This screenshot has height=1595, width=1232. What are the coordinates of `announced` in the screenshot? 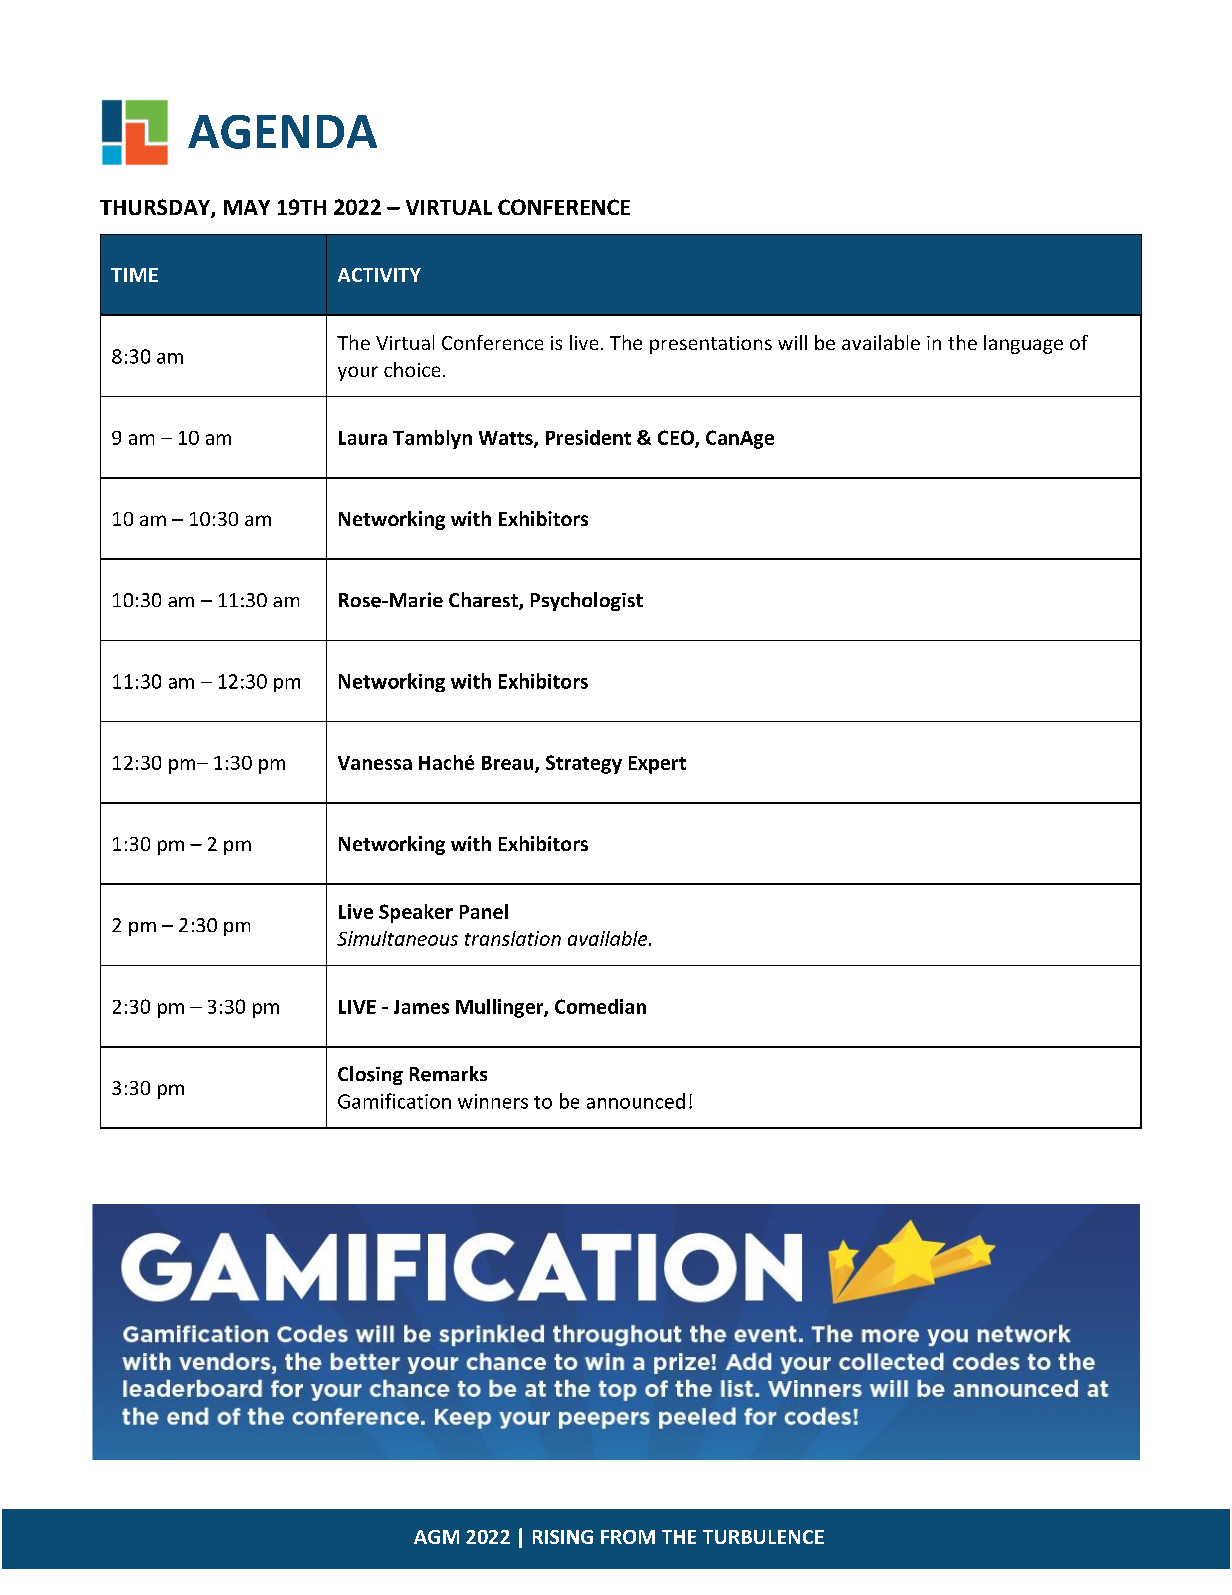 It's located at (636, 1101).
